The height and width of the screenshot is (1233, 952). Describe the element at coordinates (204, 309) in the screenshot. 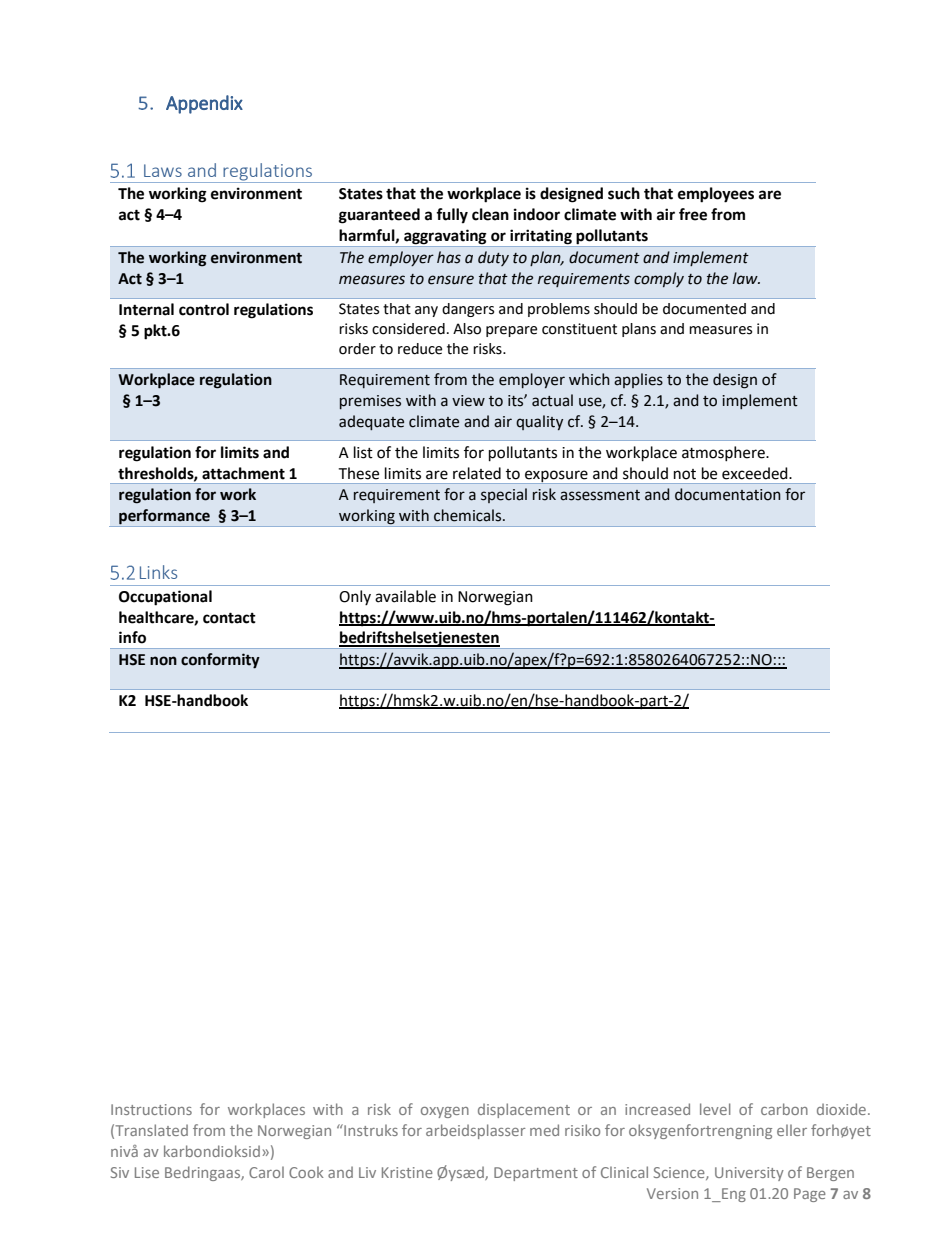

I see `control` at that location.
